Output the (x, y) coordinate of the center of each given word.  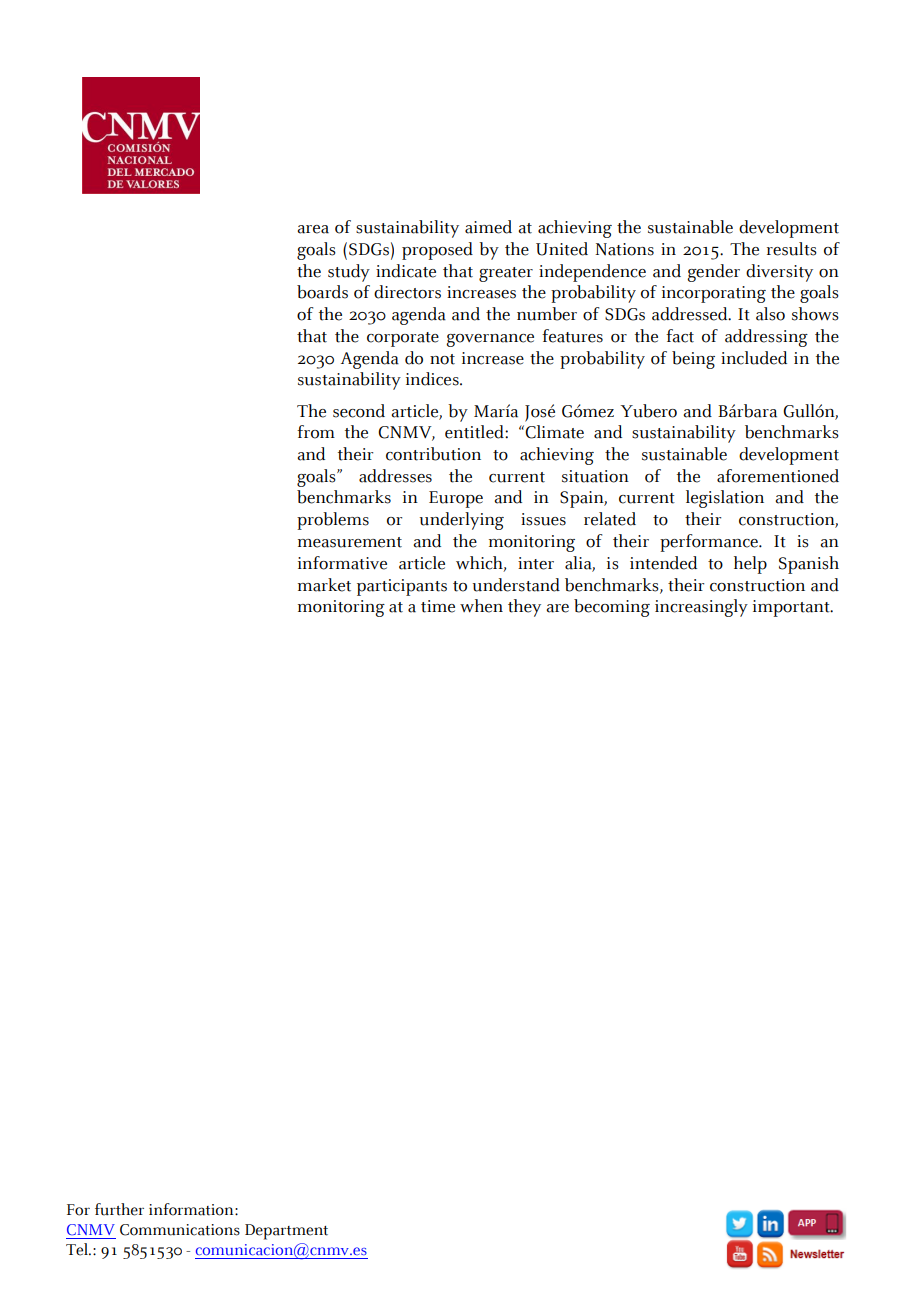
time (438, 606)
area (313, 229)
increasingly (701, 608)
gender (713, 273)
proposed (437, 251)
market (324, 585)
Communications (180, 1230)
